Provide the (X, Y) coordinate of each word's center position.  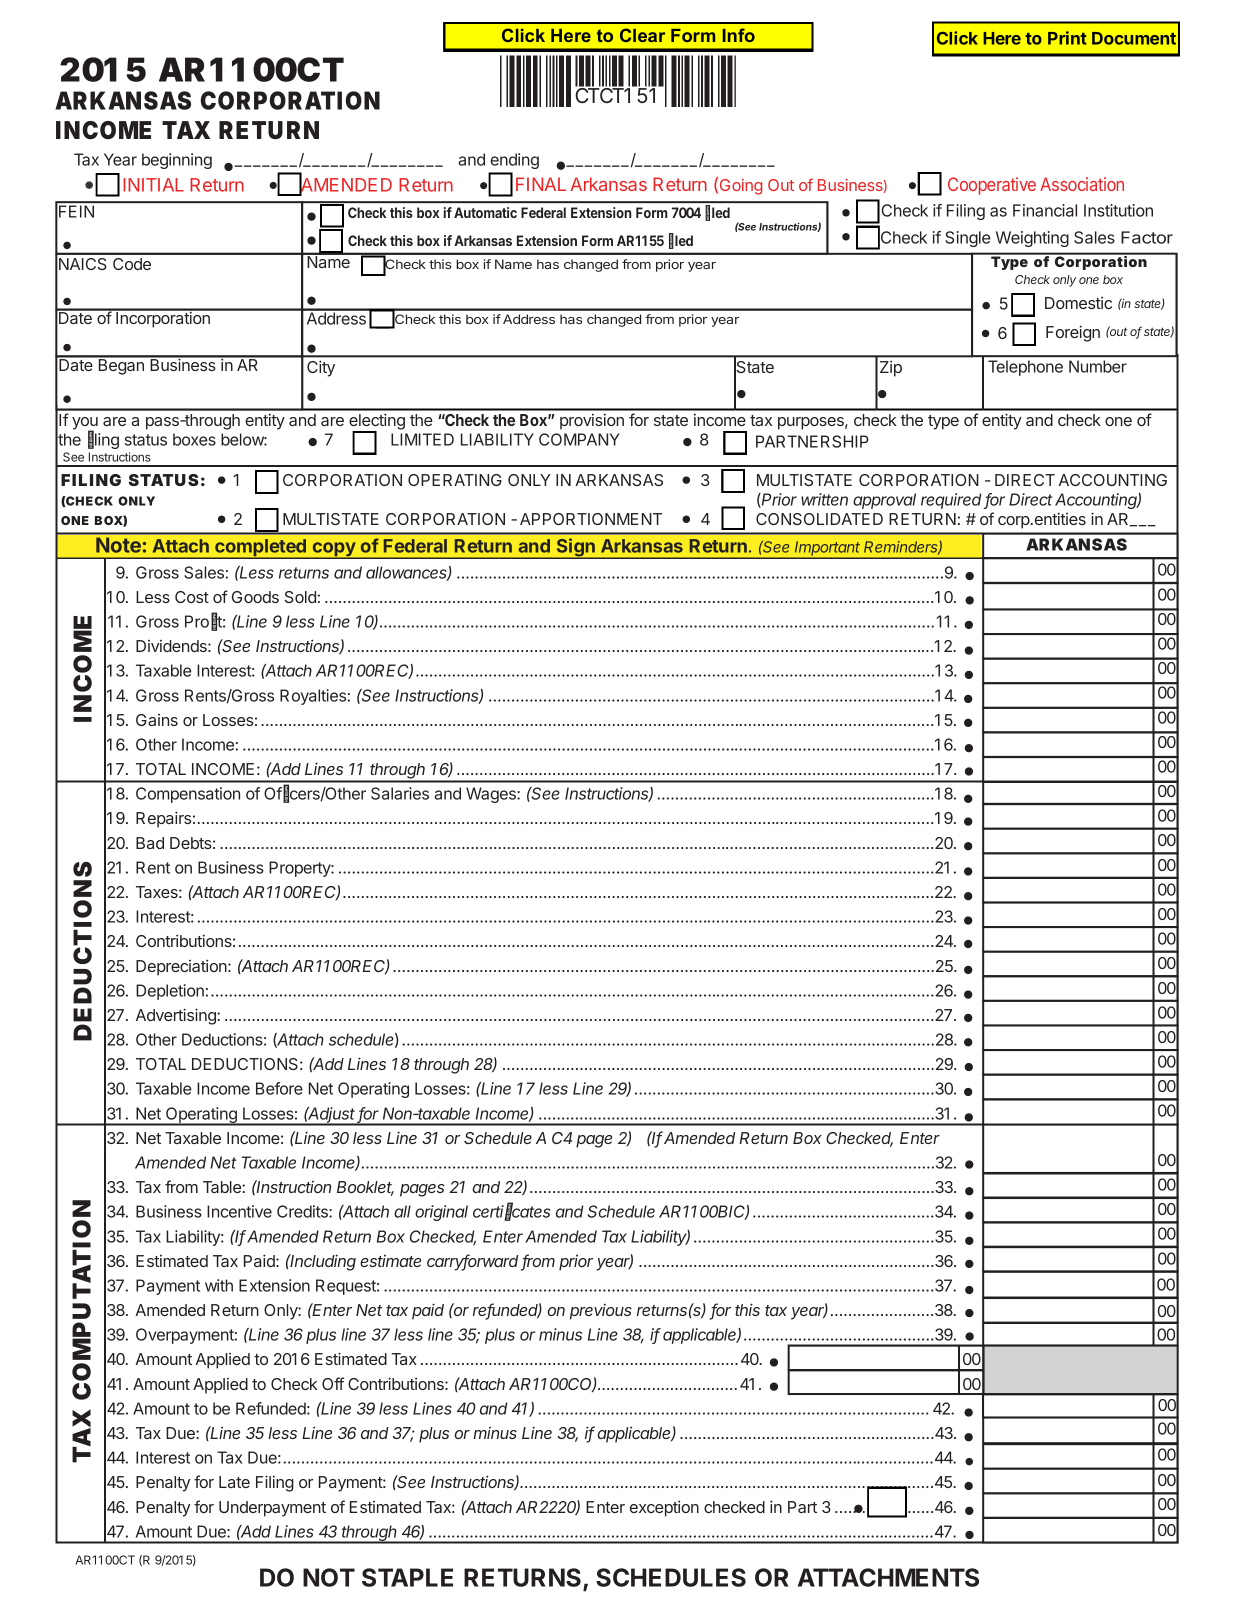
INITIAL (153, 185)
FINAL (541, 184)
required (953, 501)
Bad (150, 843)
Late (234, 1482)
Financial (1045, 210)
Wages (492, 795)
